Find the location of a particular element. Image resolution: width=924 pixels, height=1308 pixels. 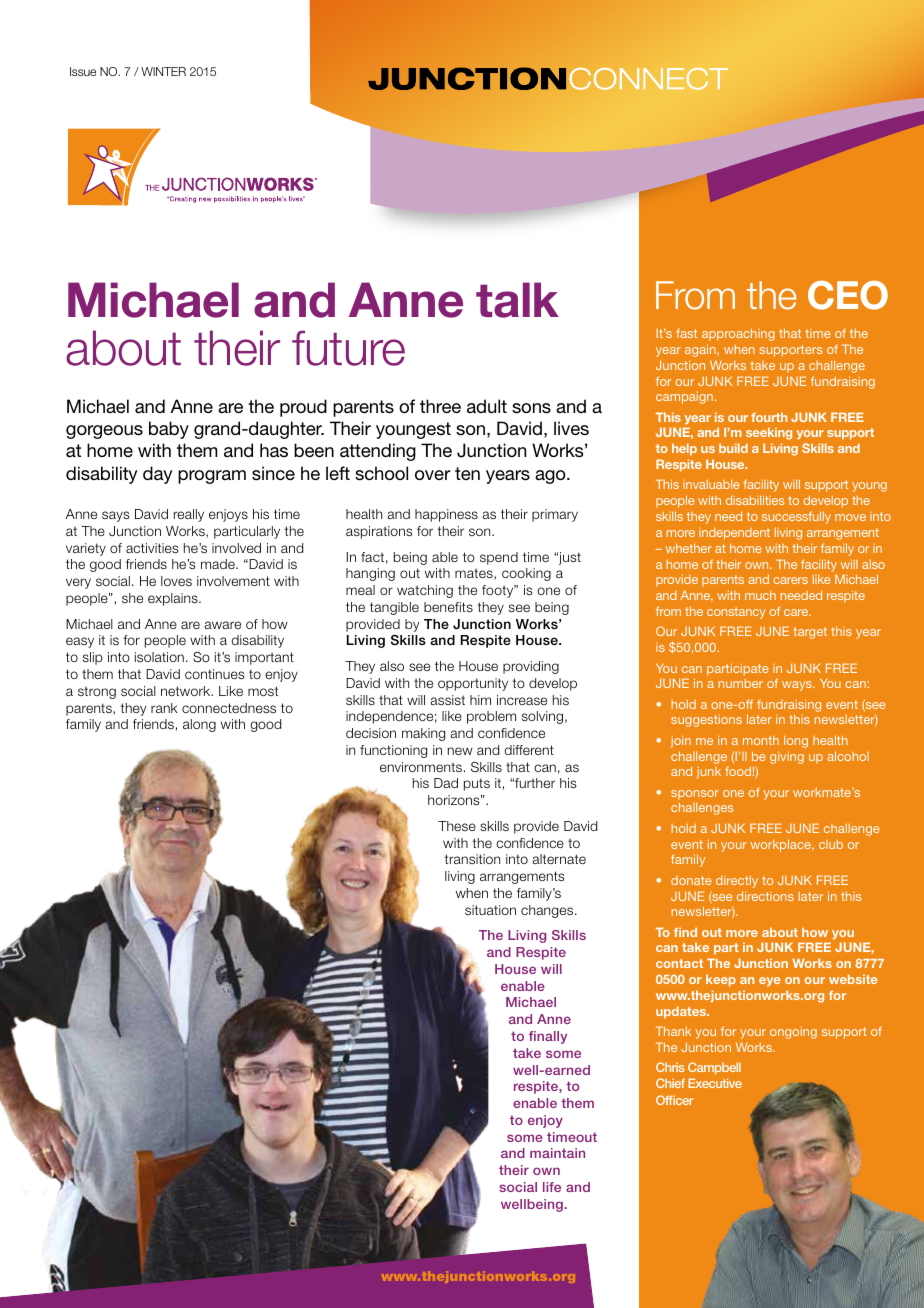

situation is located at coordinates (490, 910).
